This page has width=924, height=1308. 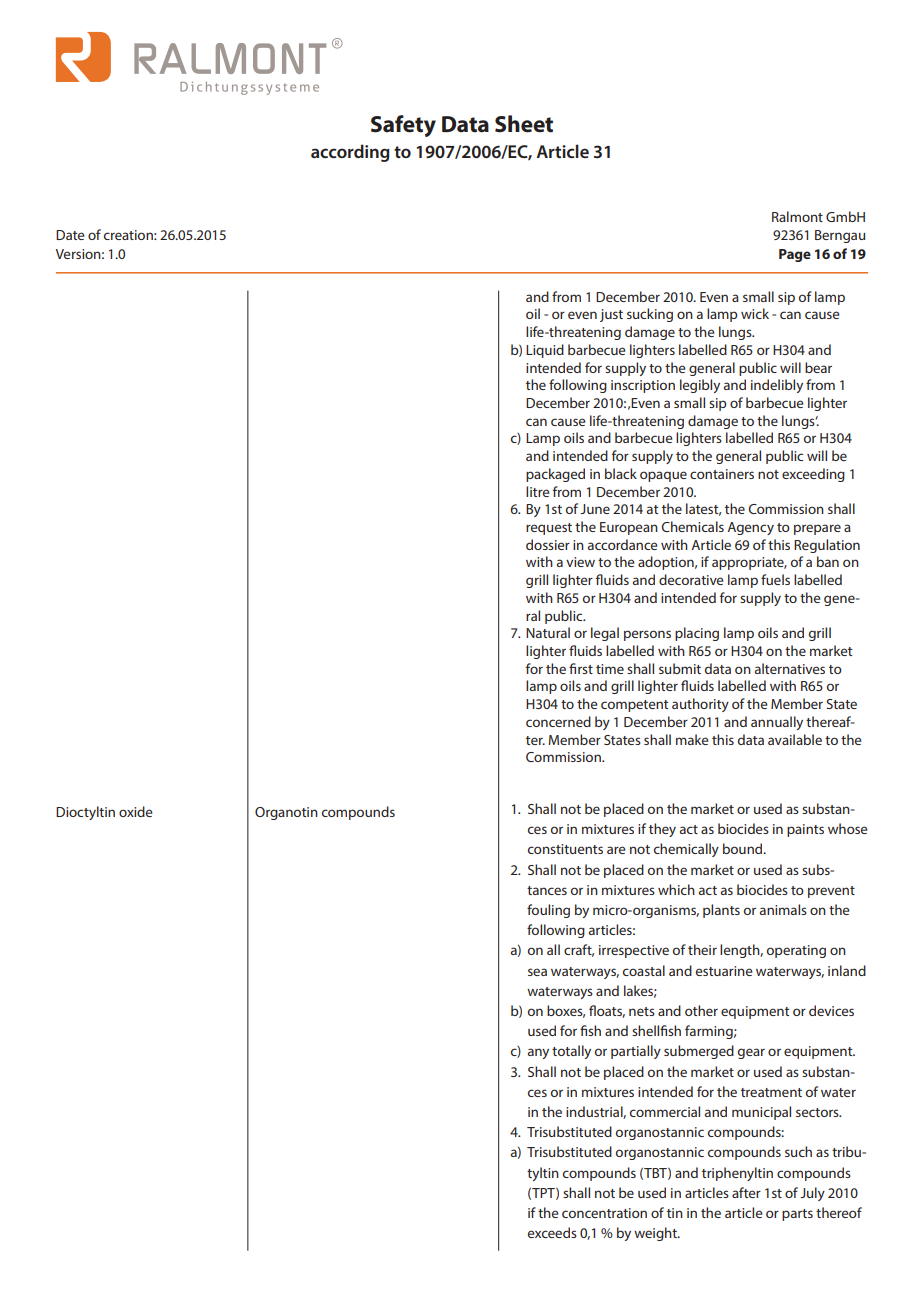 What do you see at coordinates (750, 528) in the page?
I see `Agency` at bounding box center [750, 528].
